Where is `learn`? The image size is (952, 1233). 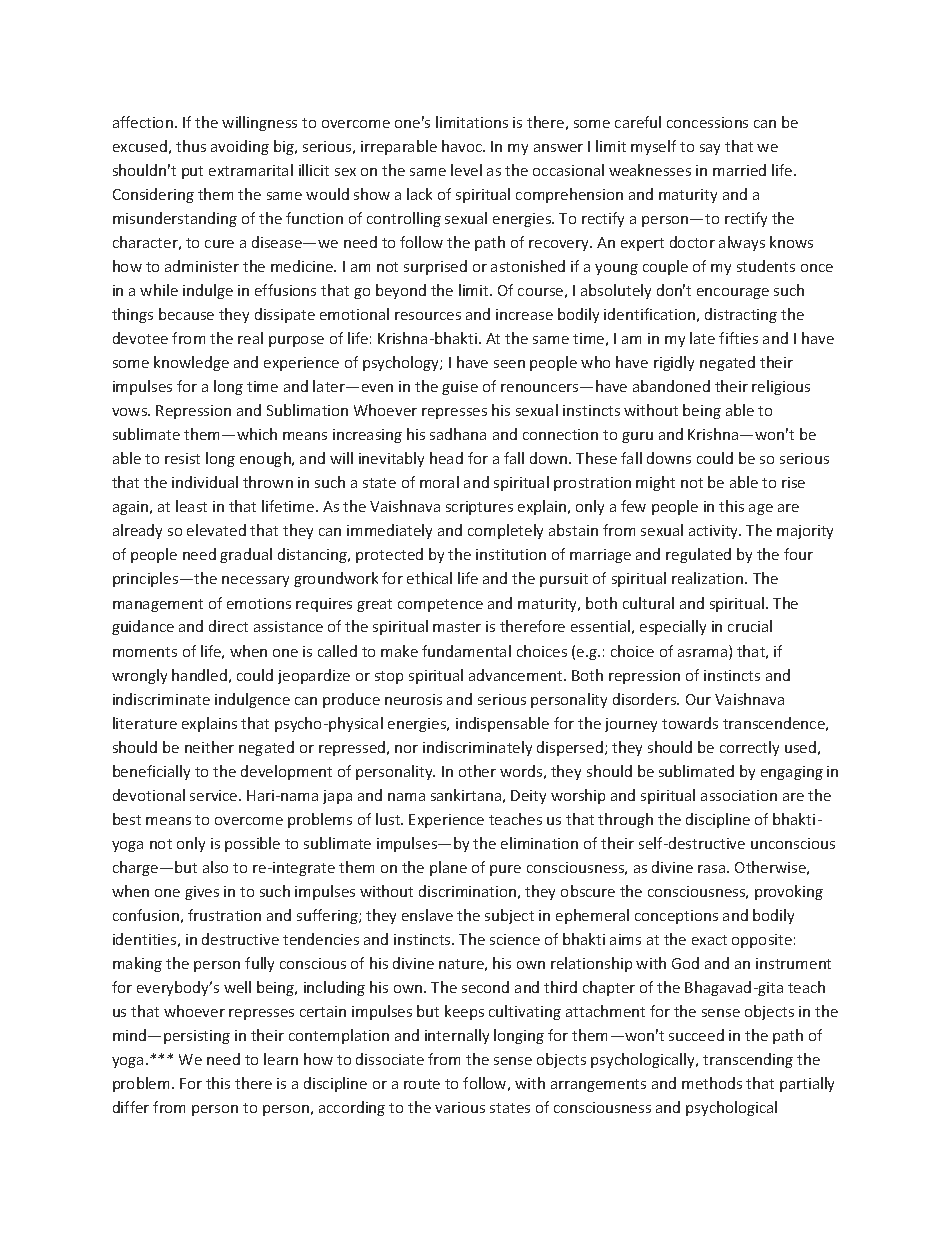
learn is located at coordinates (281, 1059).
